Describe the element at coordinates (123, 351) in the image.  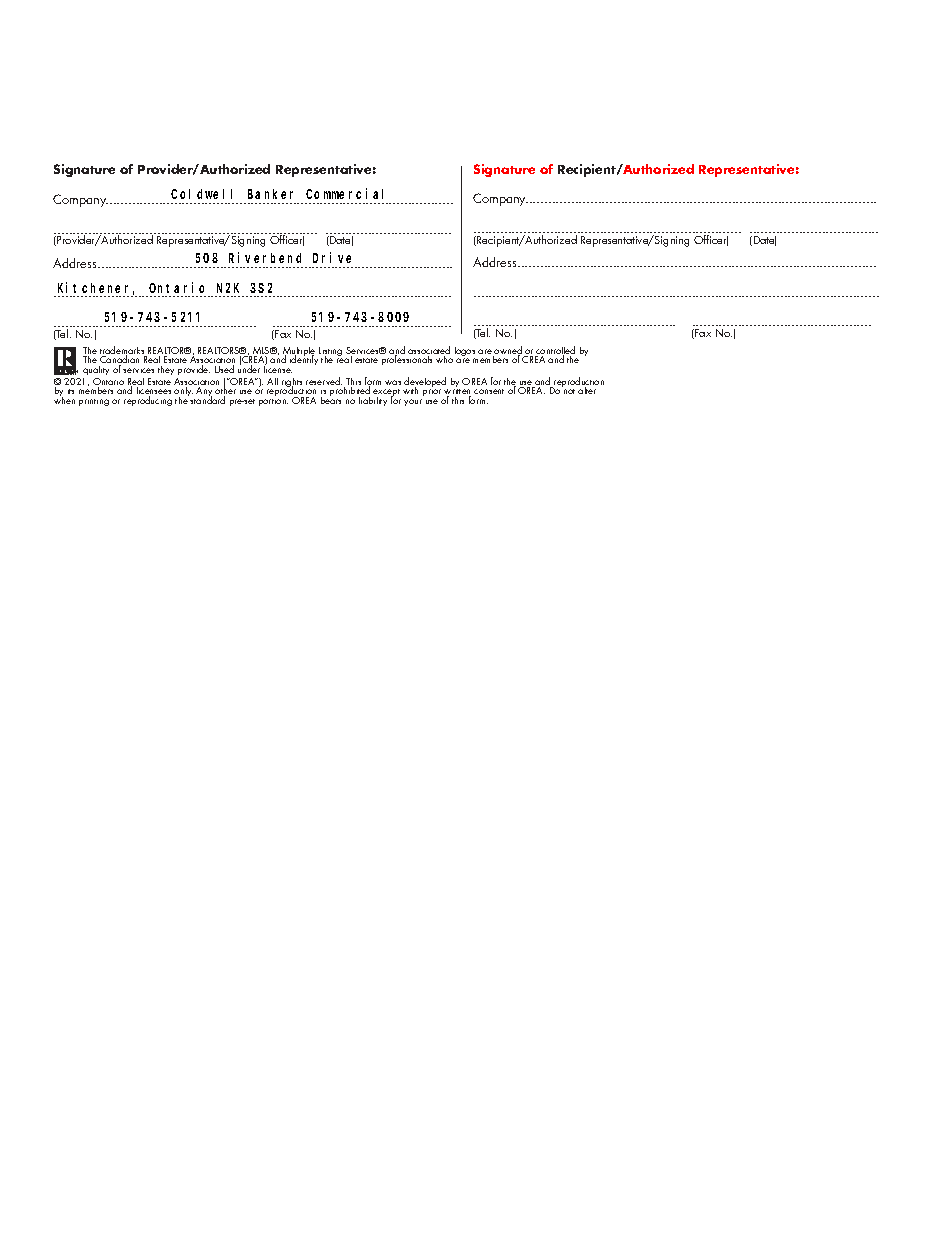
I see `trademarks` at that location.
